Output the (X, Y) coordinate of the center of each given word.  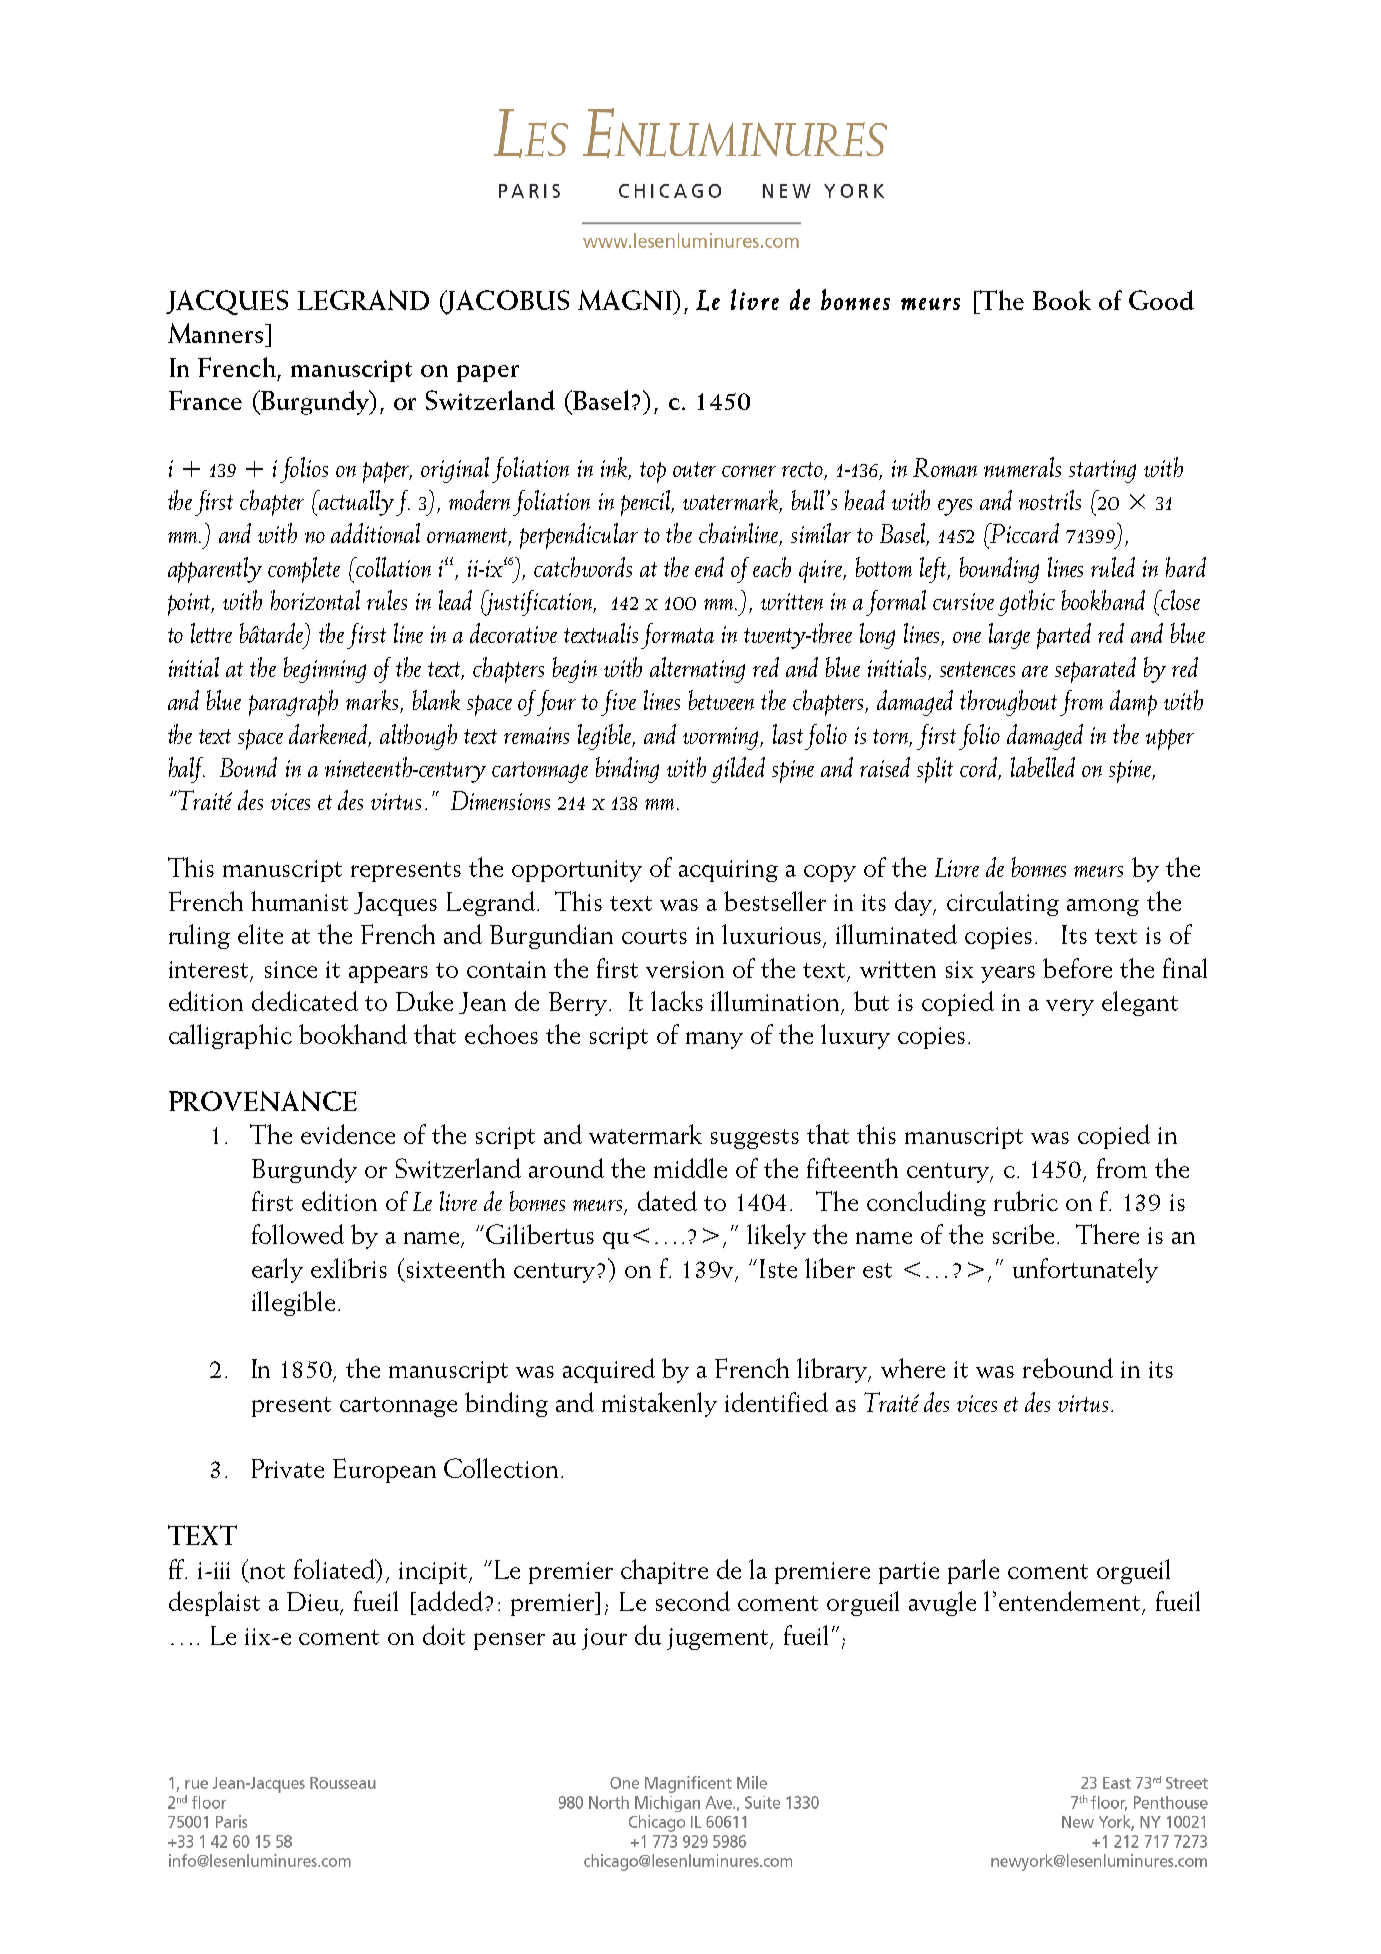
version (685, 969)
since (291, 969)
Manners (215, 333)
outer (694, 469)
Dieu (314, 1603)
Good (1161, 300)
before (1077, 968)
